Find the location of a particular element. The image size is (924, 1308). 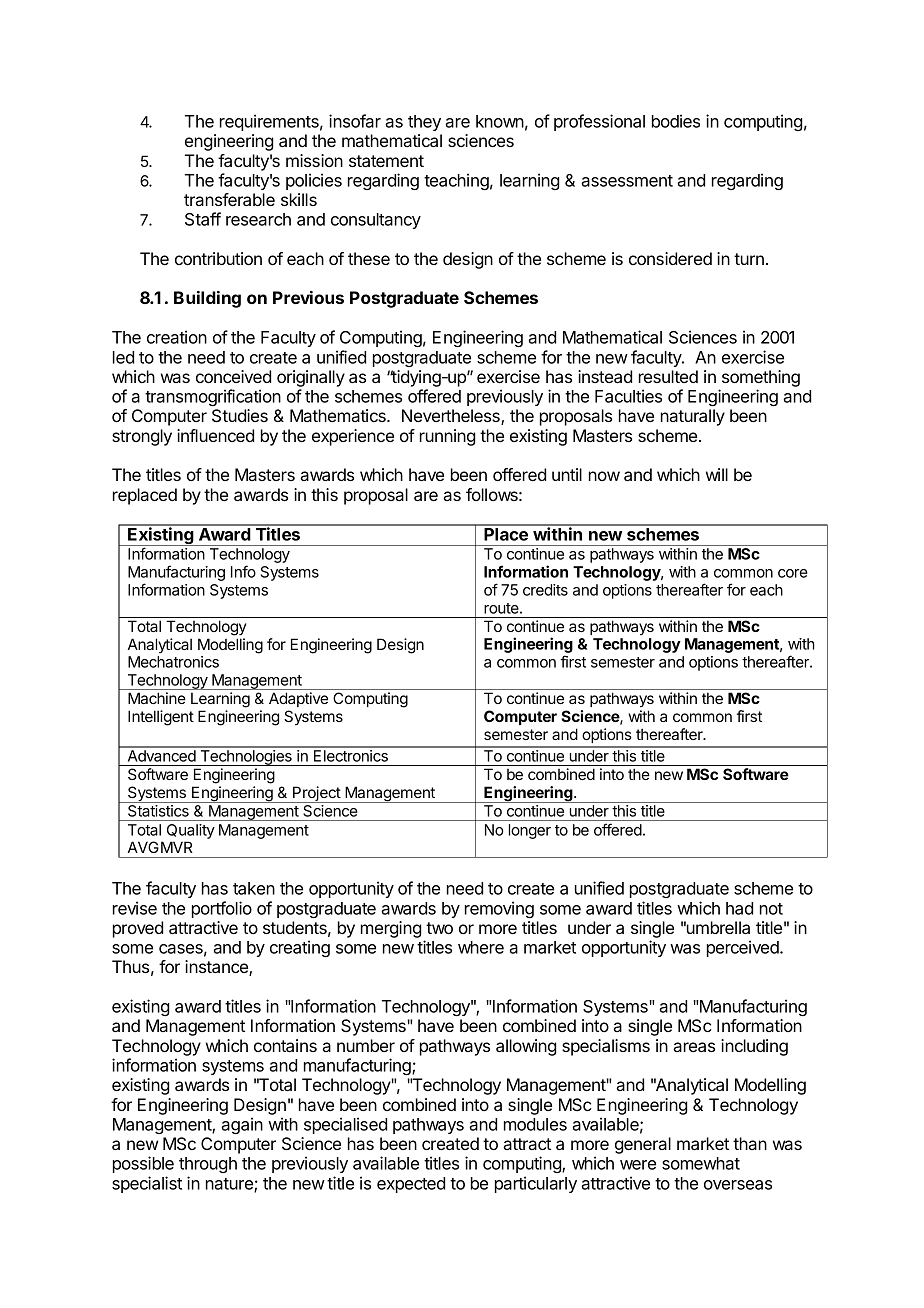

Mechatronics is located at coordinates (173, 662).
